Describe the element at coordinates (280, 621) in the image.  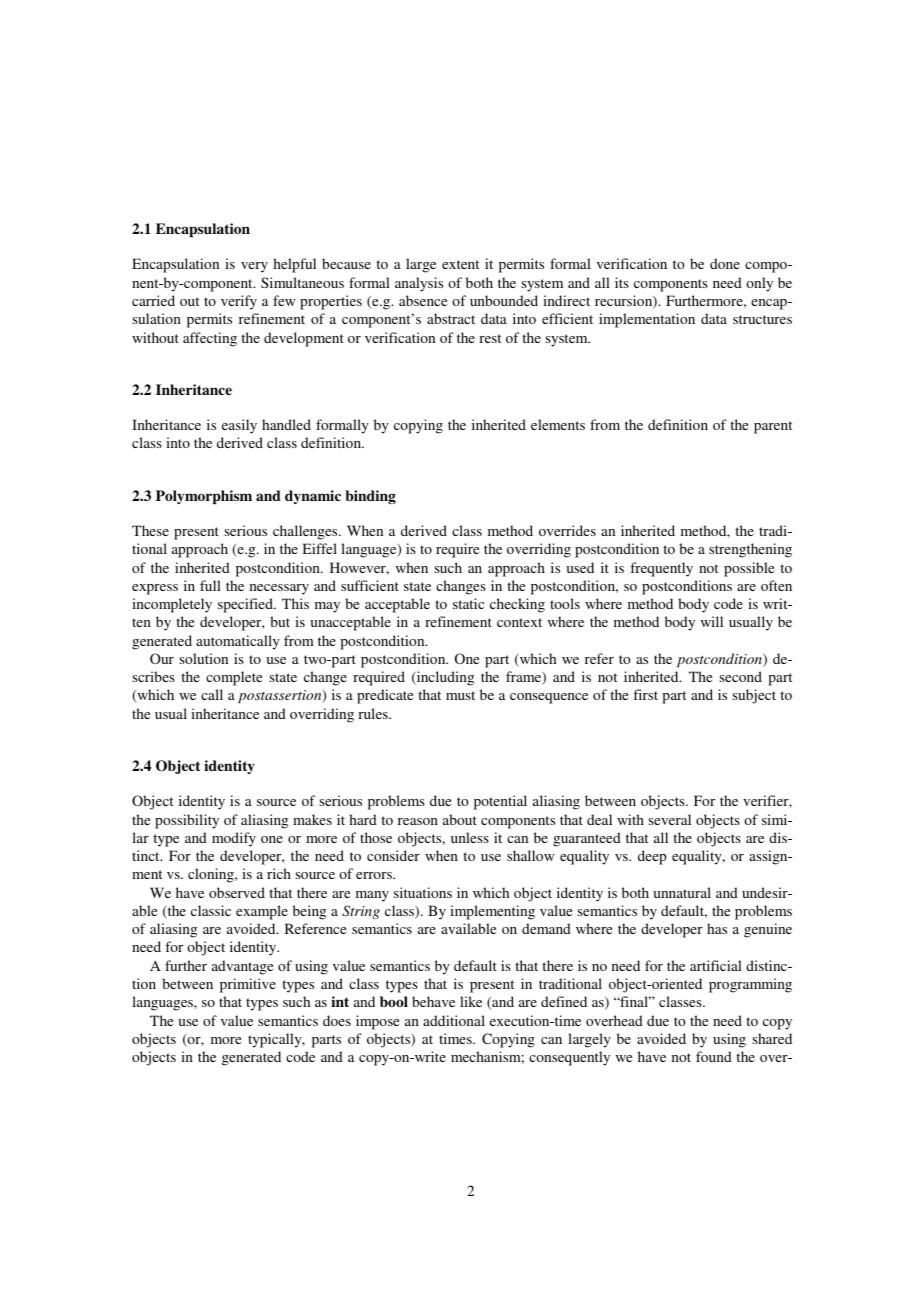
I see `but` at that location.
